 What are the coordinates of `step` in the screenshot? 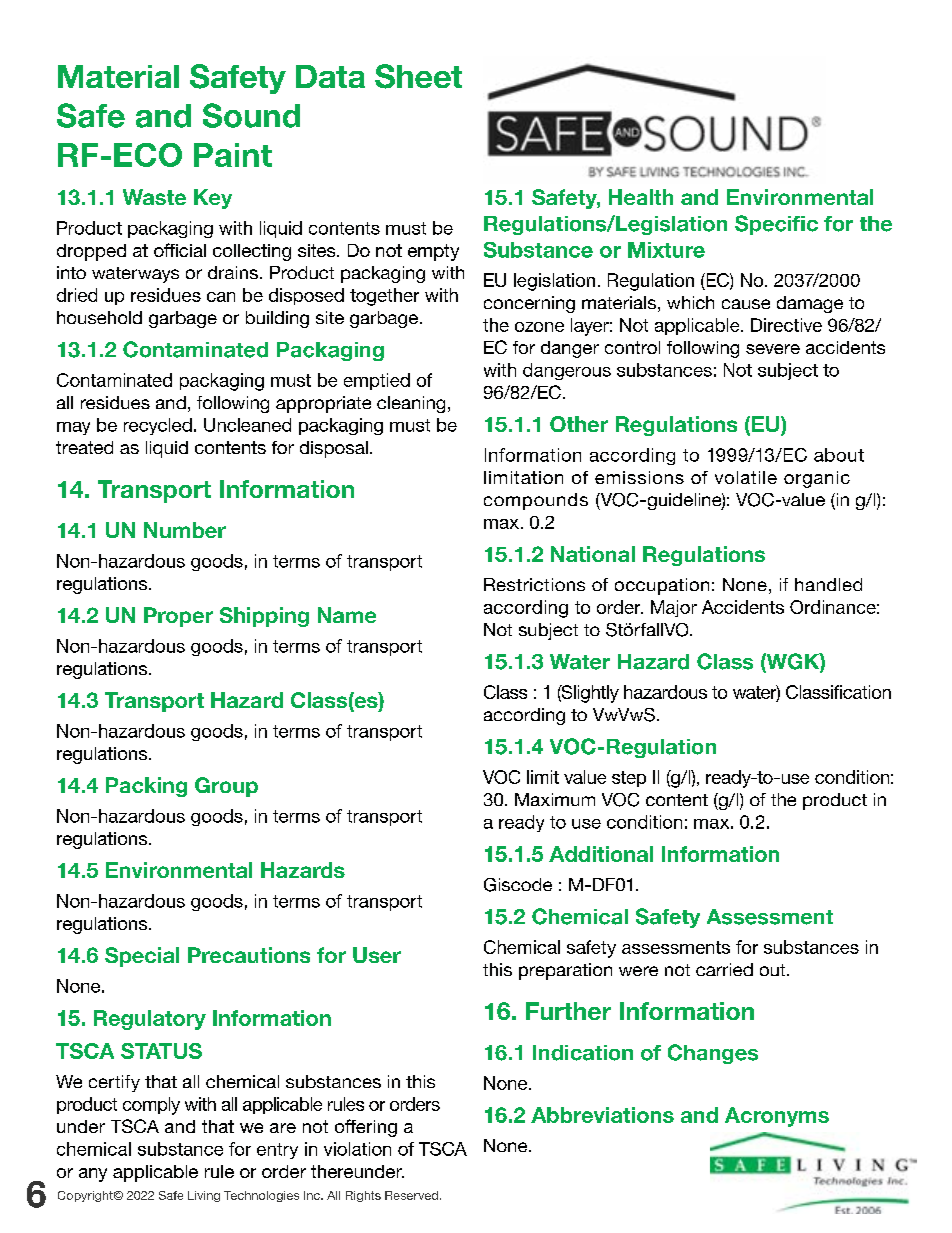 It's located at (629, 779).
